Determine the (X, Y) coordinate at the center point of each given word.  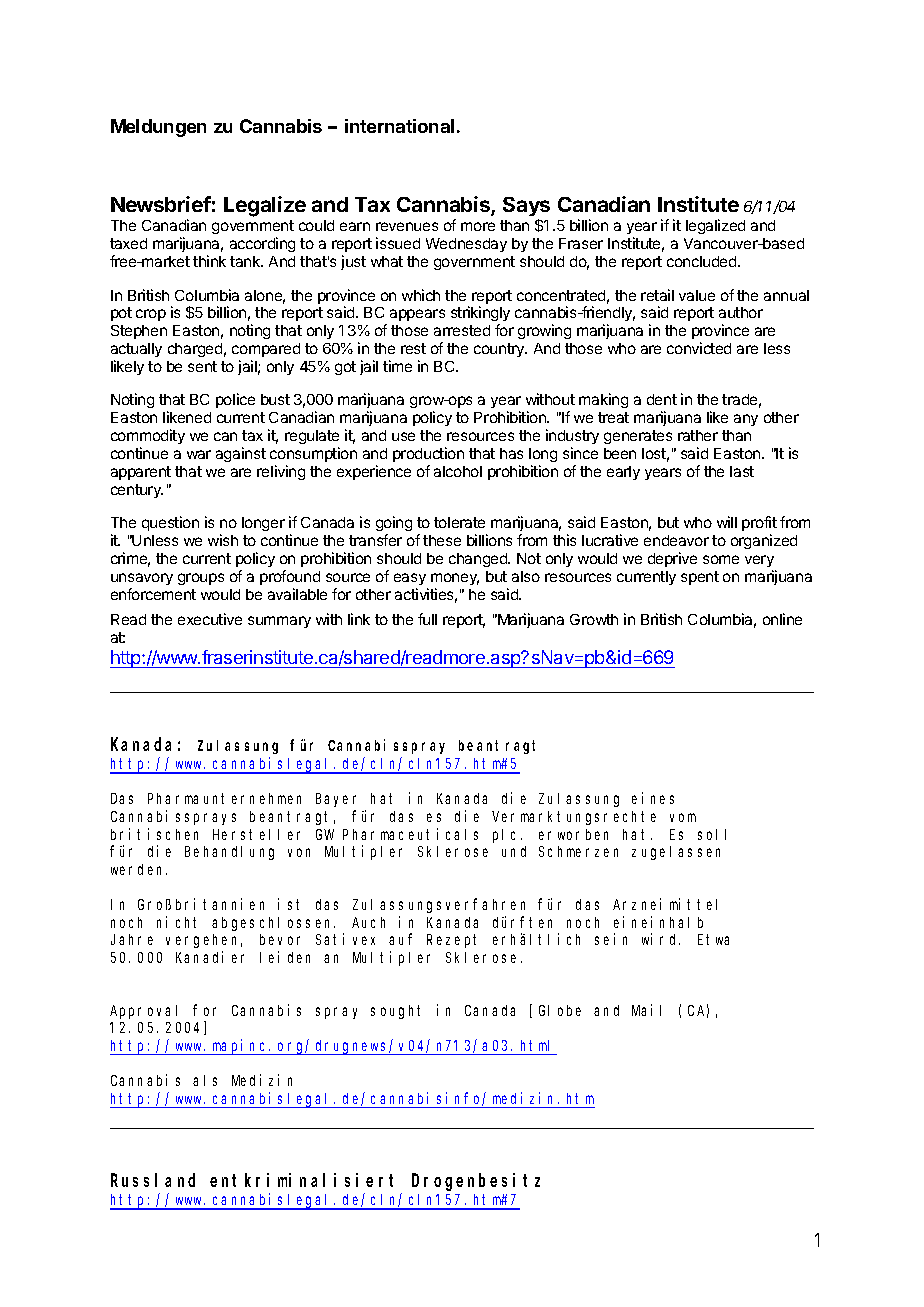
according (262, 244)
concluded (703, 261)
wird (661, 939)
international (399, 126)
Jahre (132, 939)
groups (201, 579)
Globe (560, 1010)
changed (479, 560)
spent (700, 578)
